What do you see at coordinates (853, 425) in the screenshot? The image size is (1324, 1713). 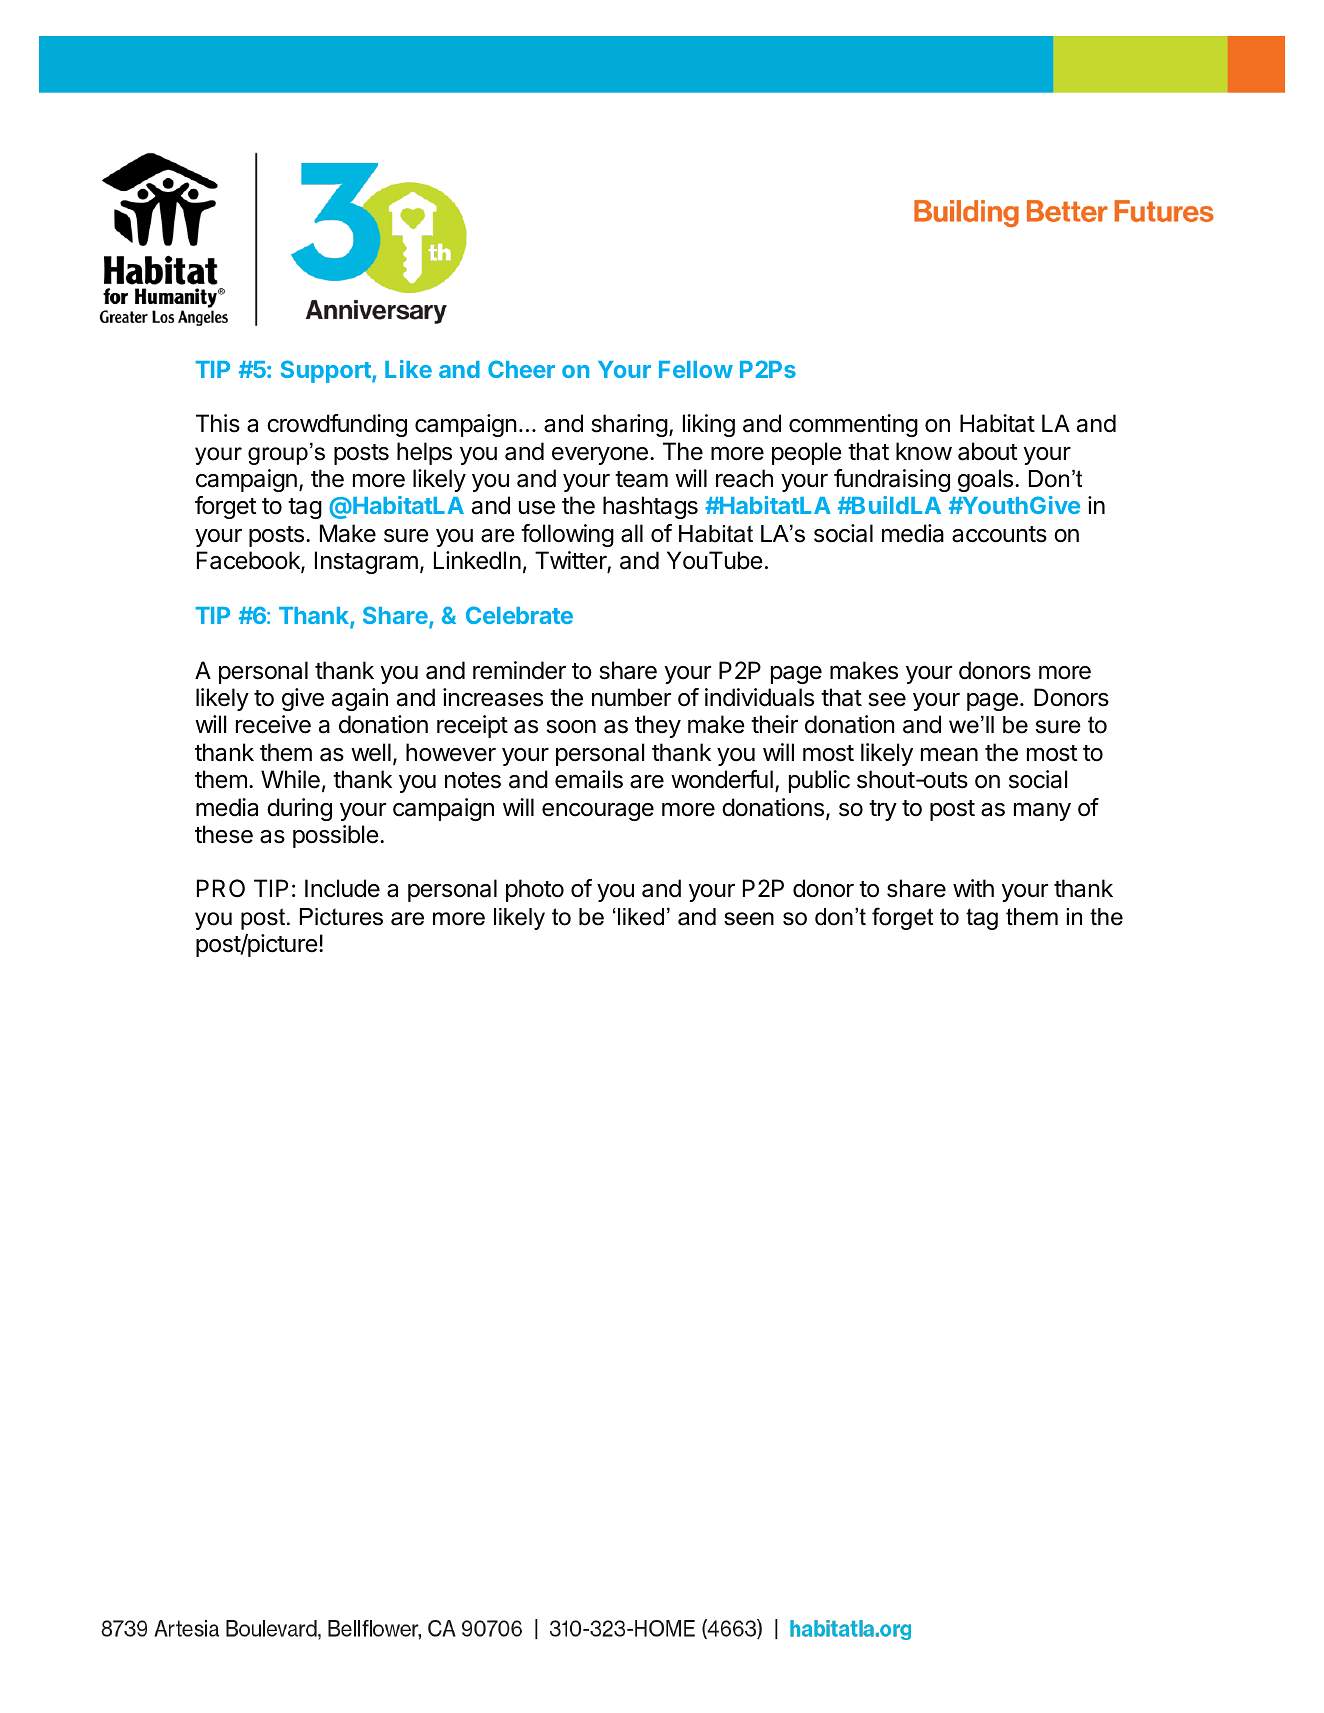 I see `commenting` at bounding box center [853, 425].
